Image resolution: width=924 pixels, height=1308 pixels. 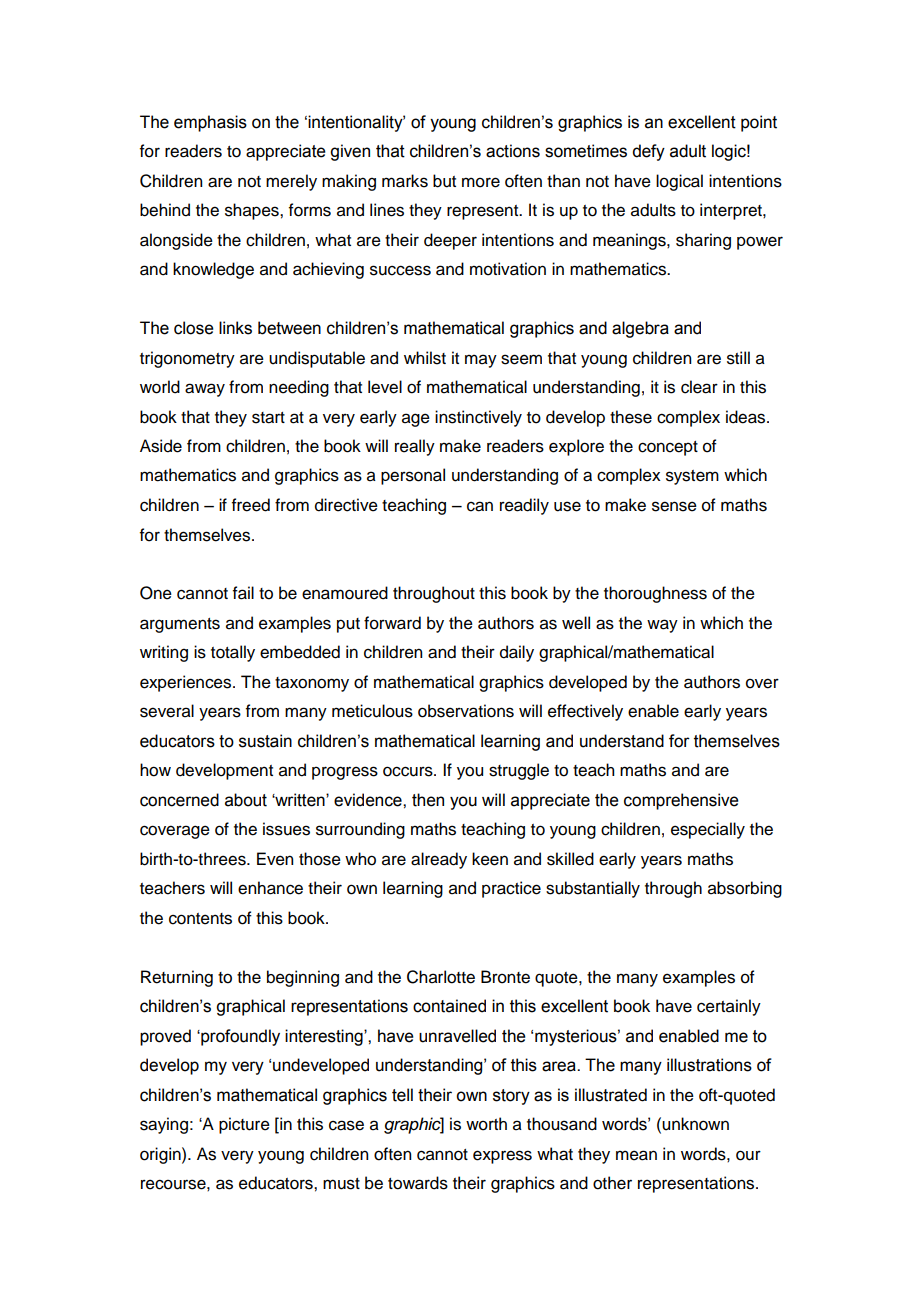 What do you see at coordinates (265, 741) in the page?
I see `sustain` at bounding box center [265, 741].
